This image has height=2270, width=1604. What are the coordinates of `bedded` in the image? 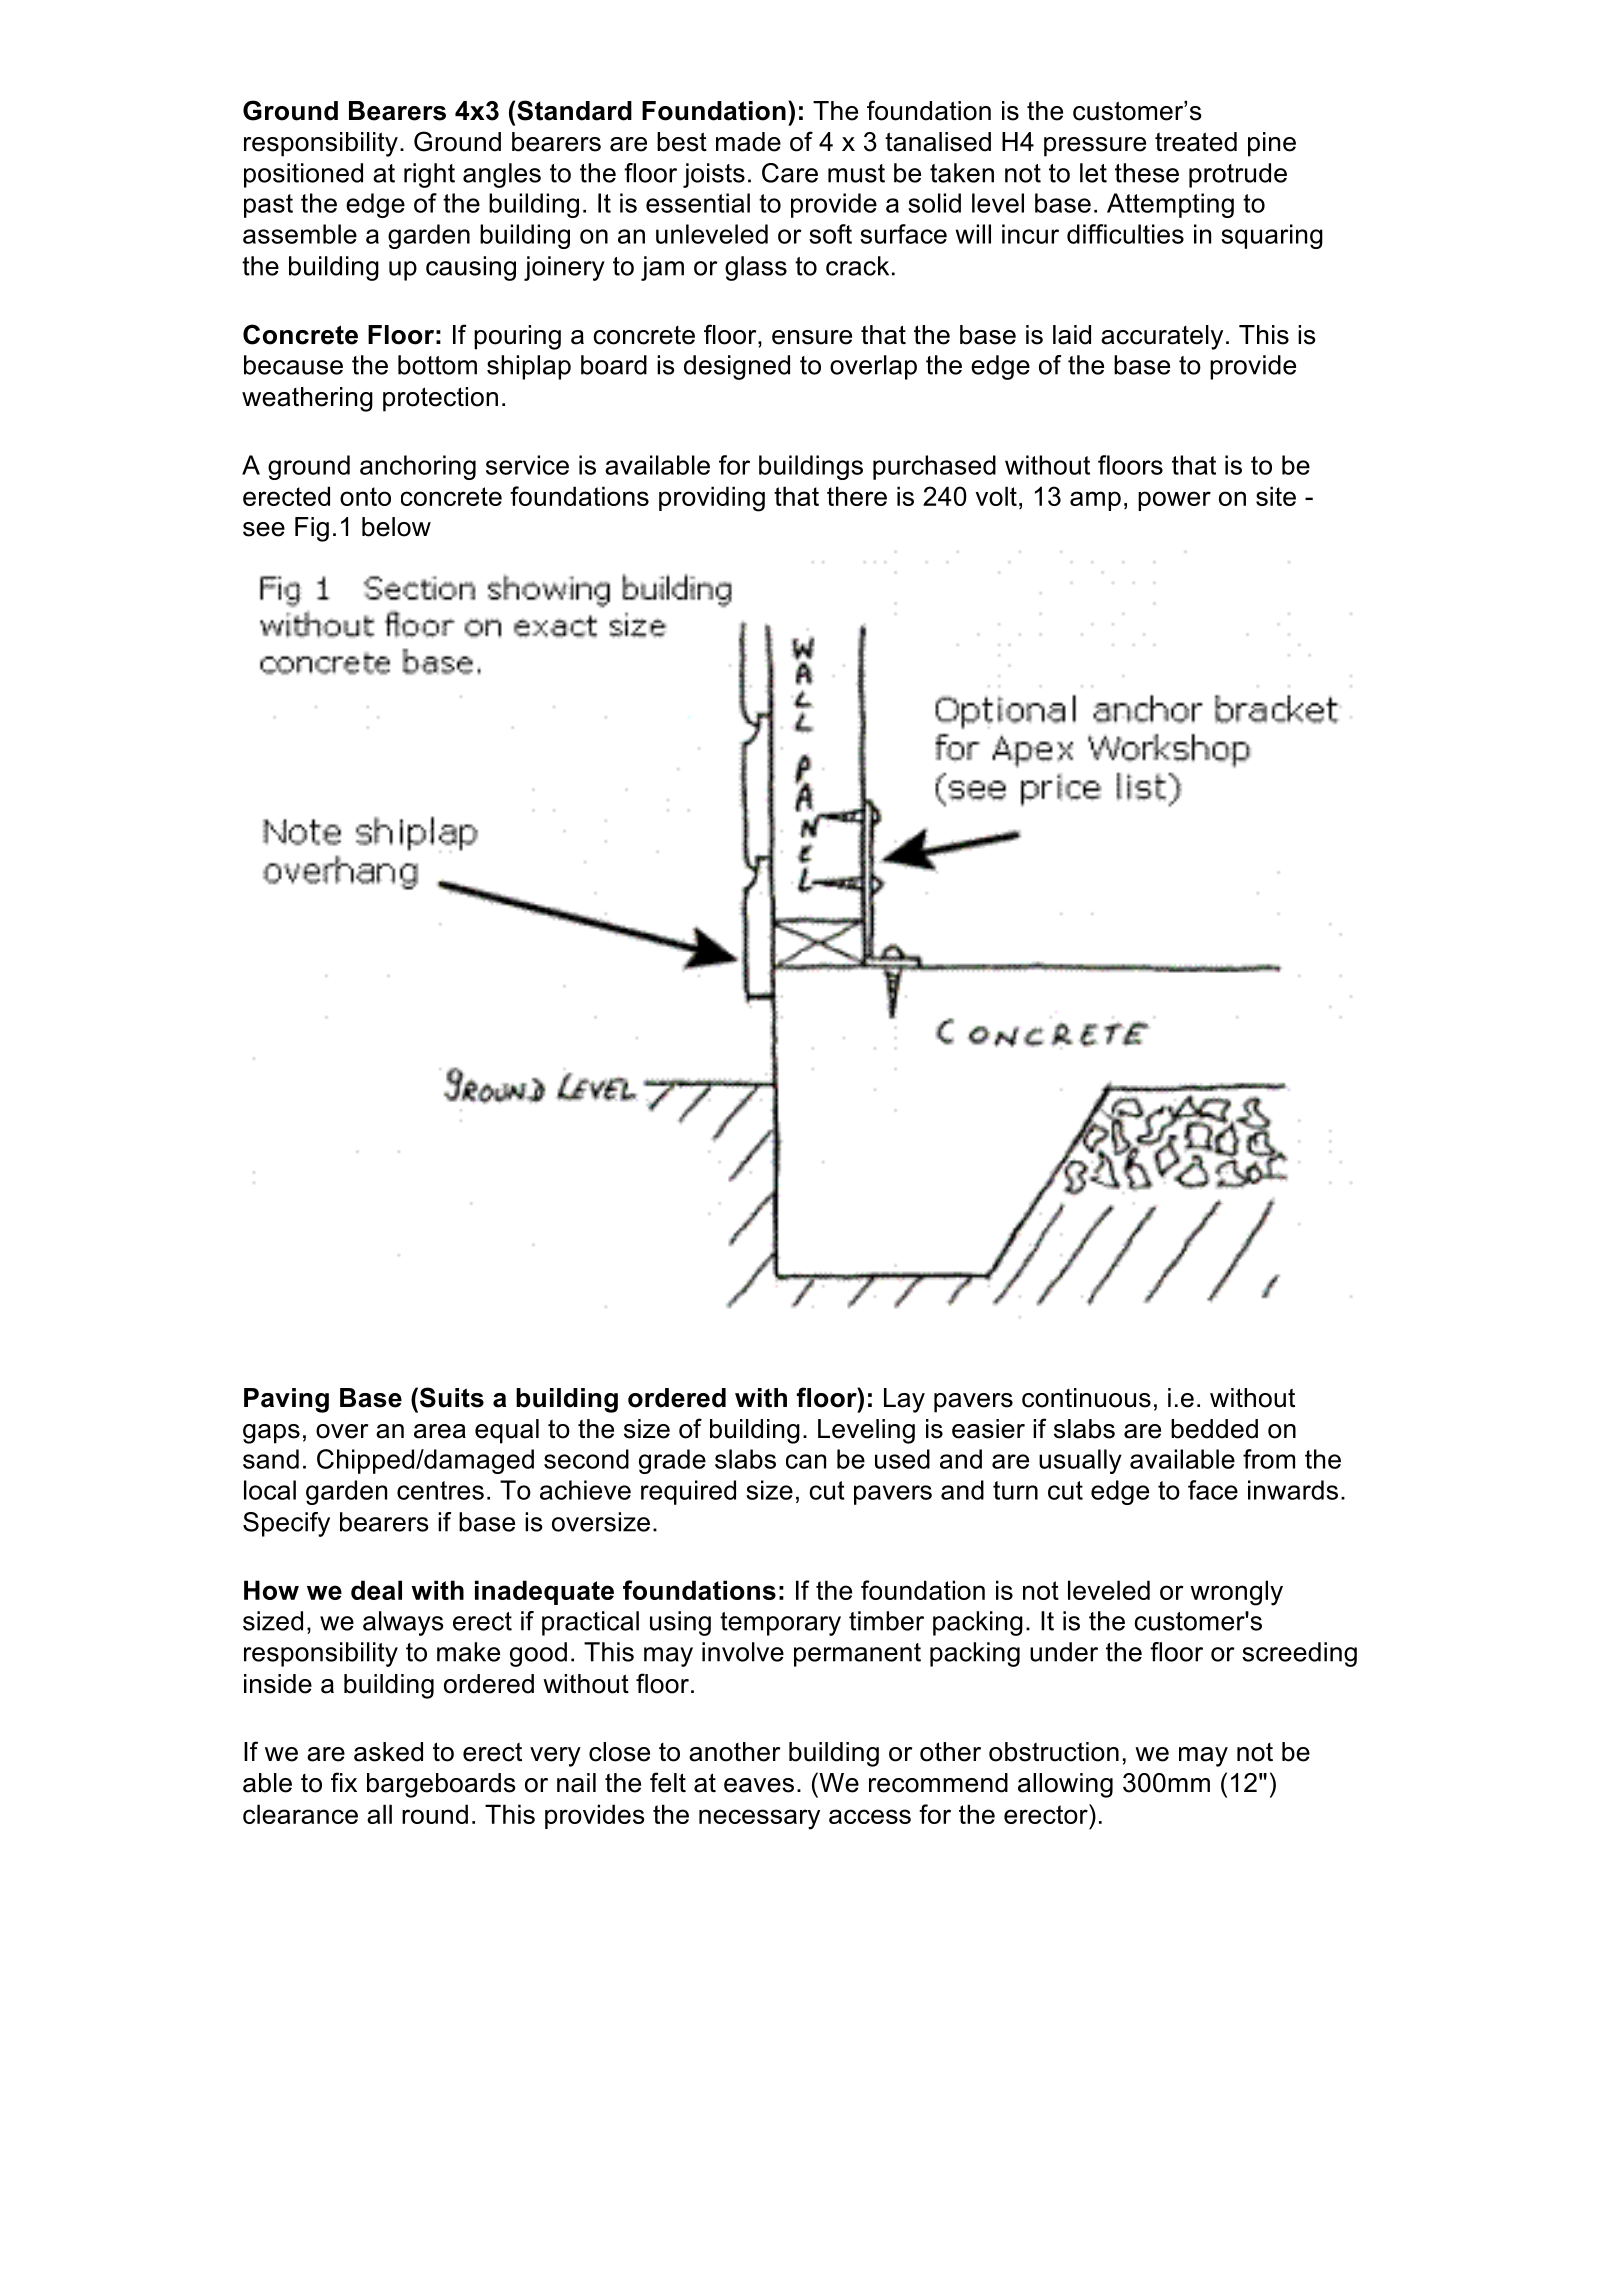 It's located at (1214, 1429).
